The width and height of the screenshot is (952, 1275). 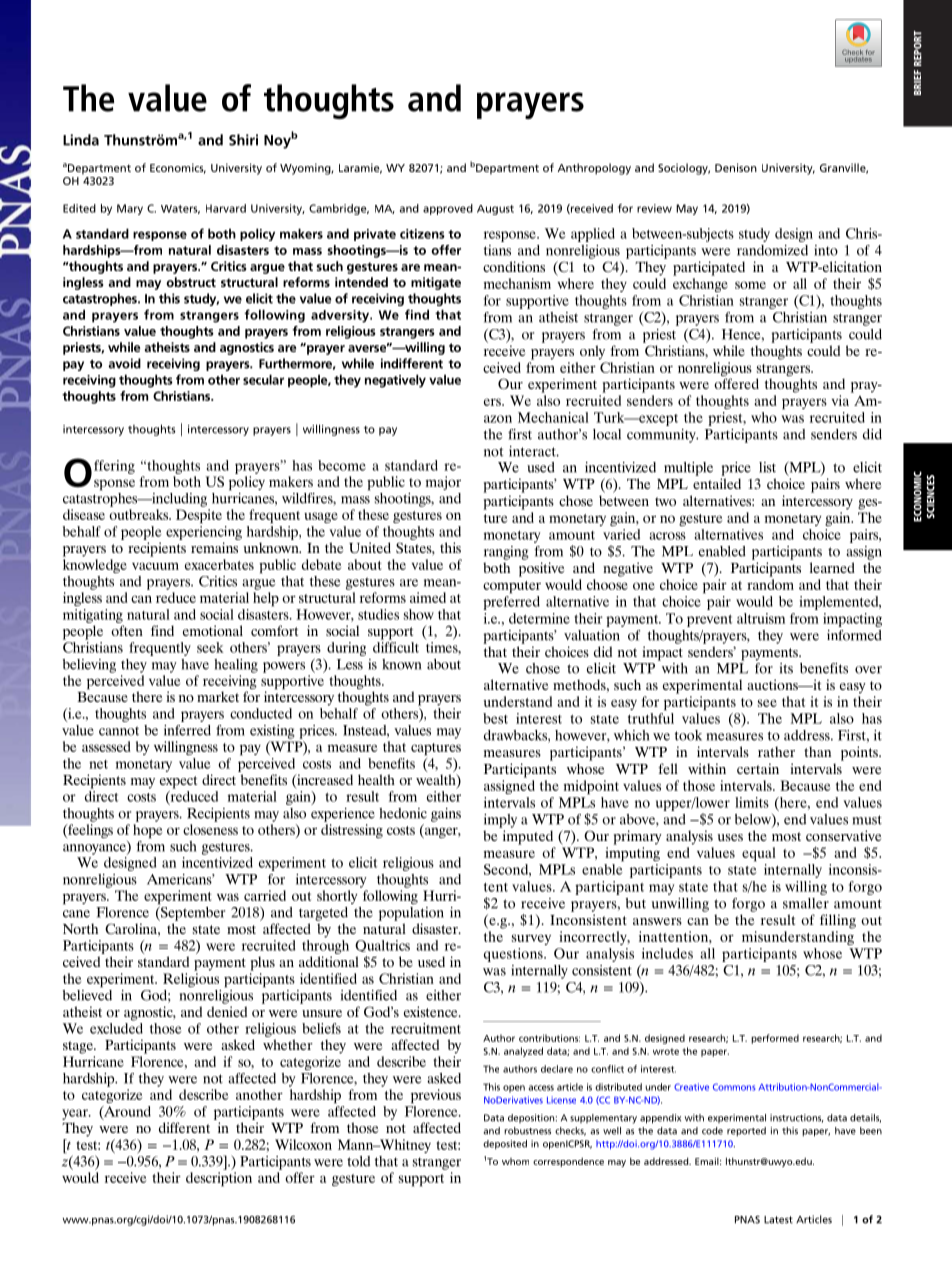 I want to click on difficult, so click(x=396, y=647).
